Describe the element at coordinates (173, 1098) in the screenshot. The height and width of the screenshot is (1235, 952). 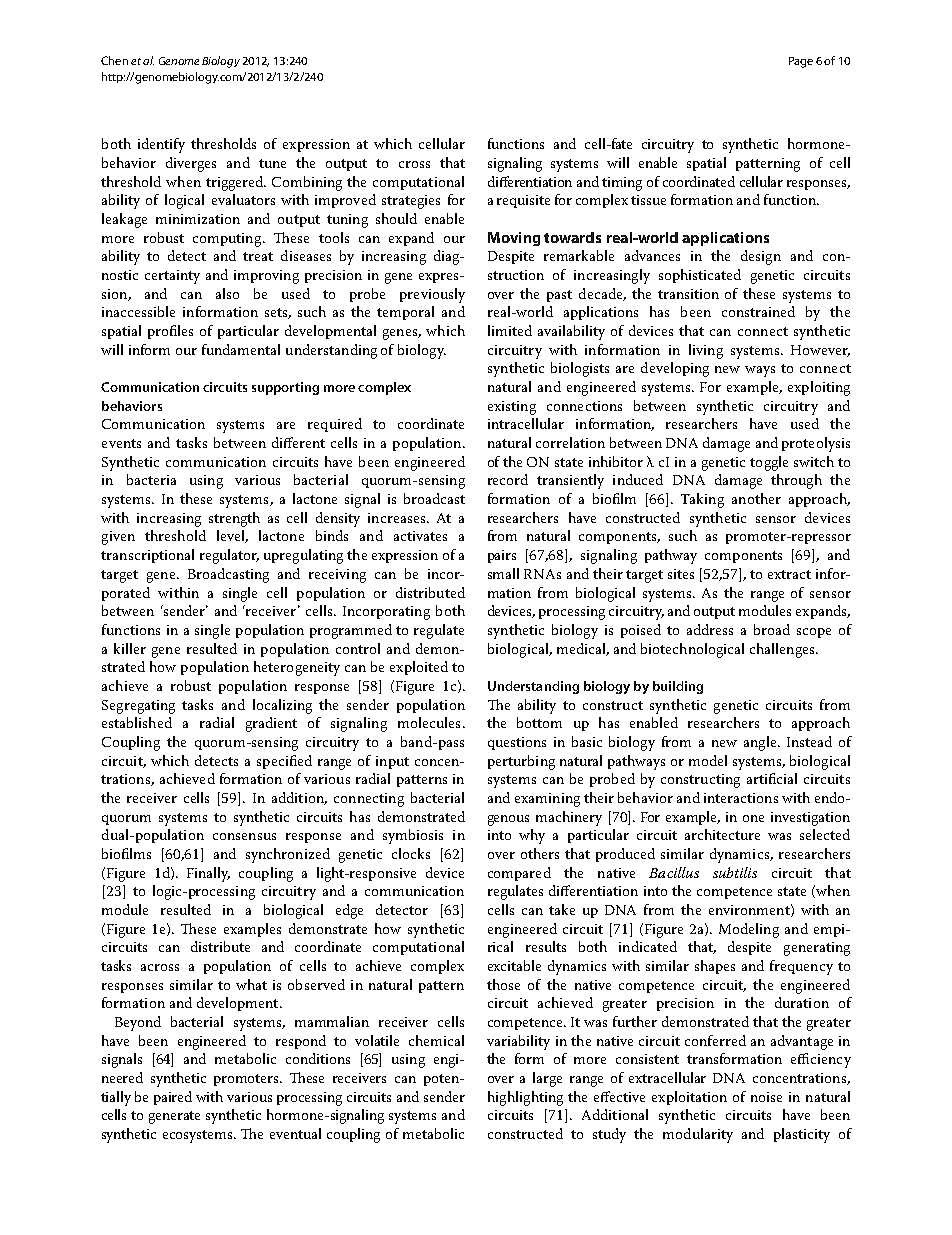
I see `paired` at that location.
